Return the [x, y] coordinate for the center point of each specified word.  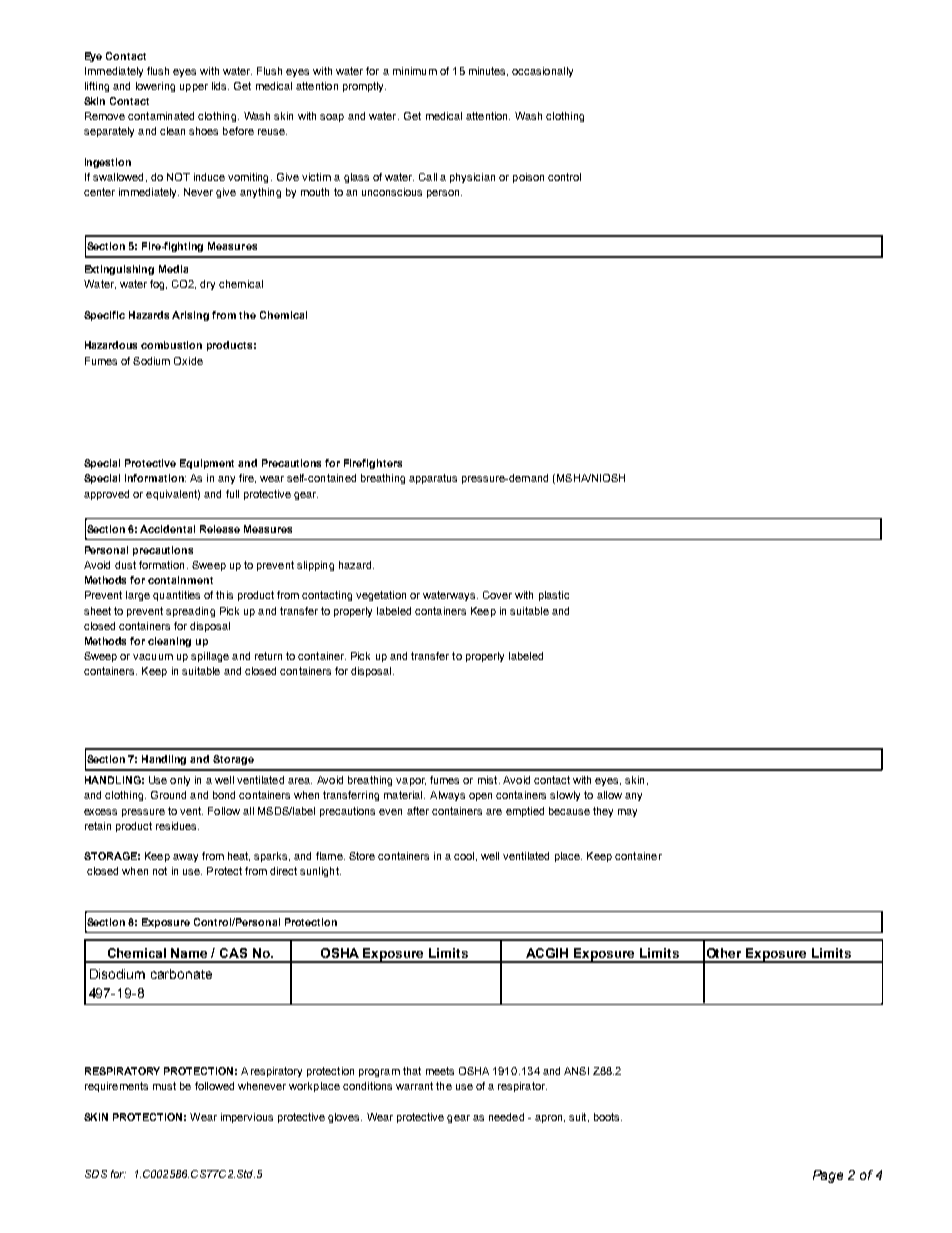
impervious [247, 1118]
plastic [554, 596]
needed [506, 1117]
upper [194, 88]
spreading [190, 612]
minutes [488, 71]
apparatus [433, 479]
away [185, 858]
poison [528, 178]
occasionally [542, 72]
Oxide [188, 361]
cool [464, 856]
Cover [497, 595]
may [627, 813]
